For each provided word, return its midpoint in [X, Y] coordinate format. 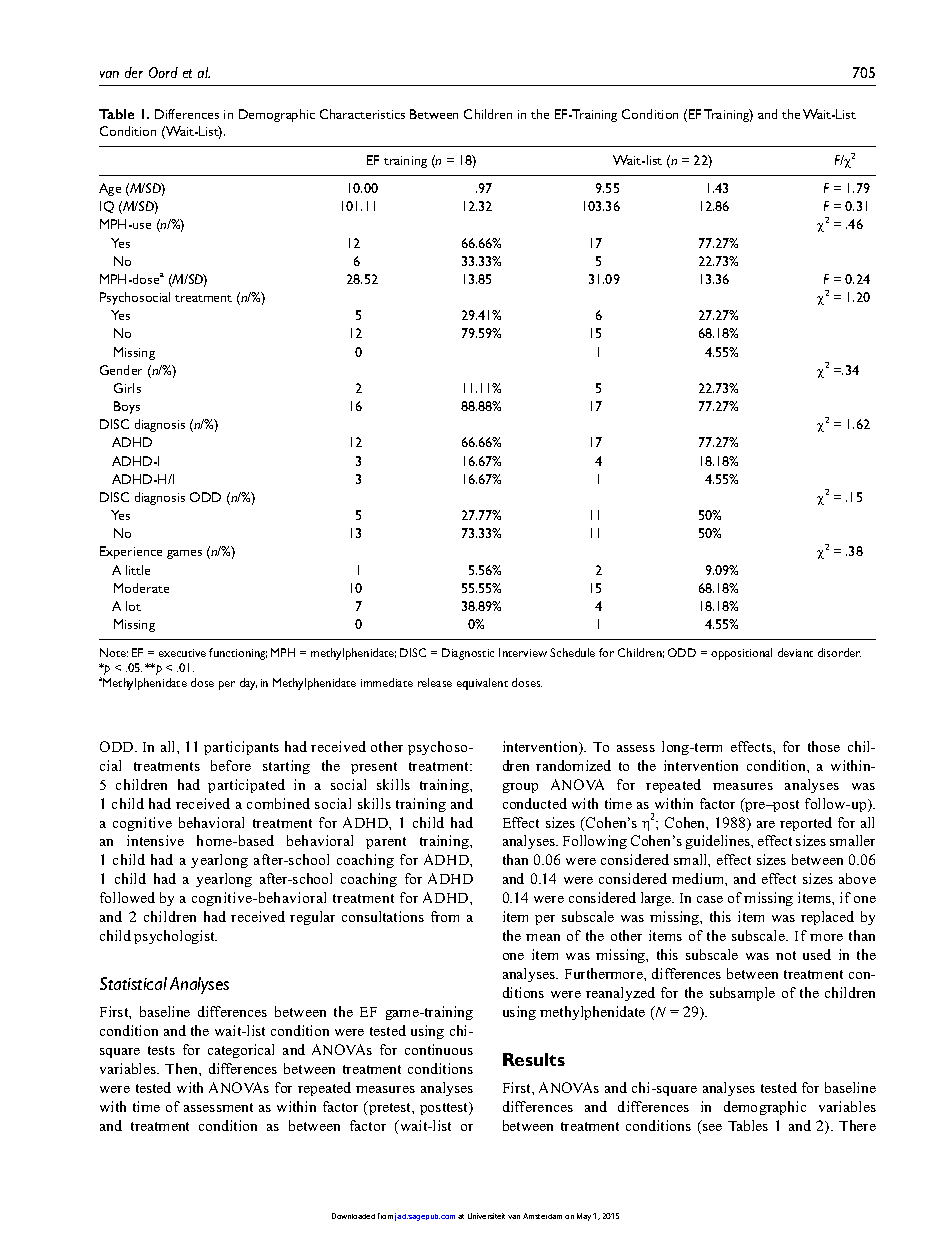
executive [182, 653]
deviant [795, 652]
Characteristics [362, 114]
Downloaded [353, 1216]
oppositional [741, 654]
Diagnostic [468, 654]
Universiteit [486, 1216]
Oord [163, 72]
